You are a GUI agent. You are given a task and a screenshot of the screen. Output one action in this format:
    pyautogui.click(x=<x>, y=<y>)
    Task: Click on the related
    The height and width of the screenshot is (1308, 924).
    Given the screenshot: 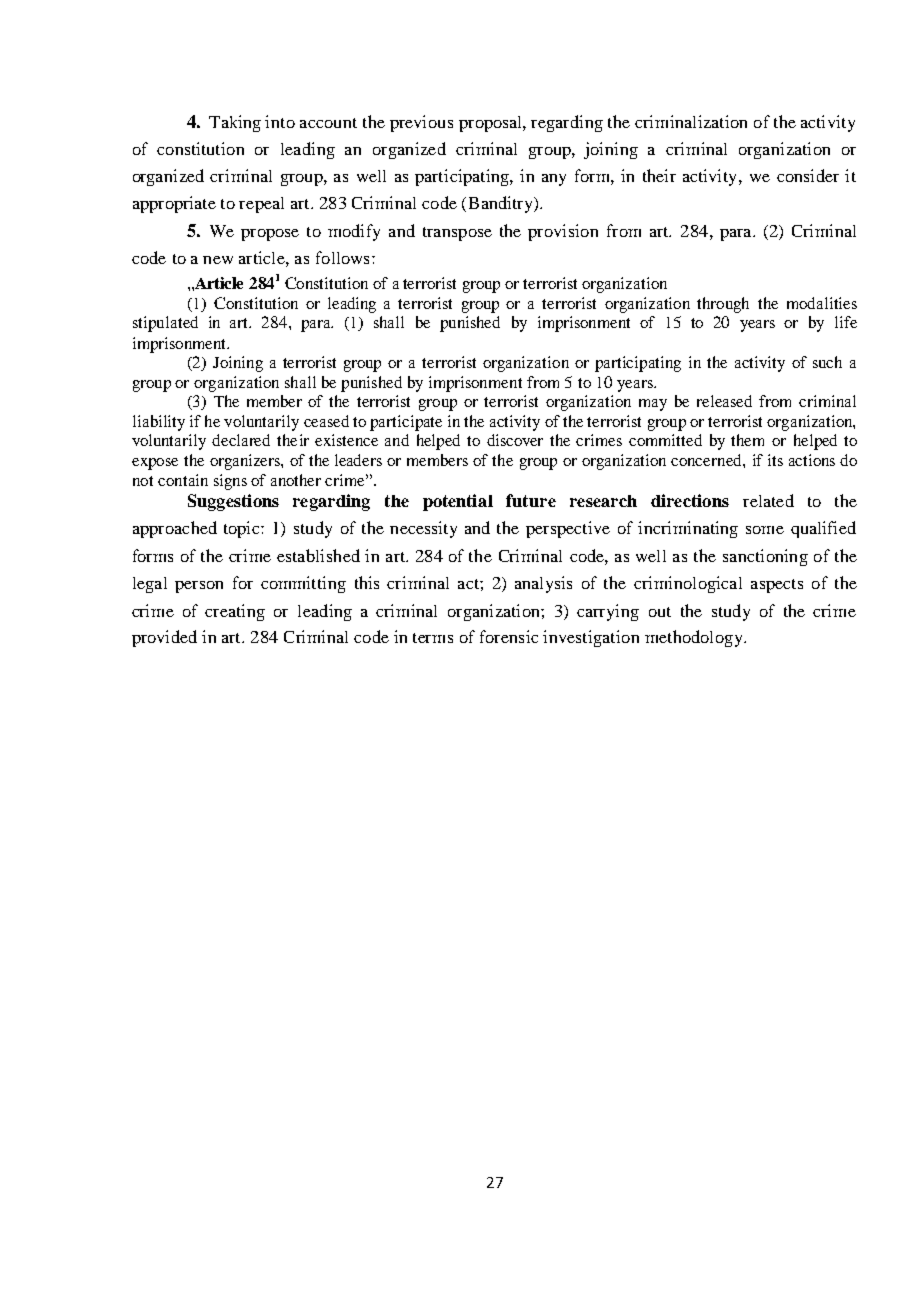 What is the action you would take?
    pyautogui.click(x=768, y=500)
